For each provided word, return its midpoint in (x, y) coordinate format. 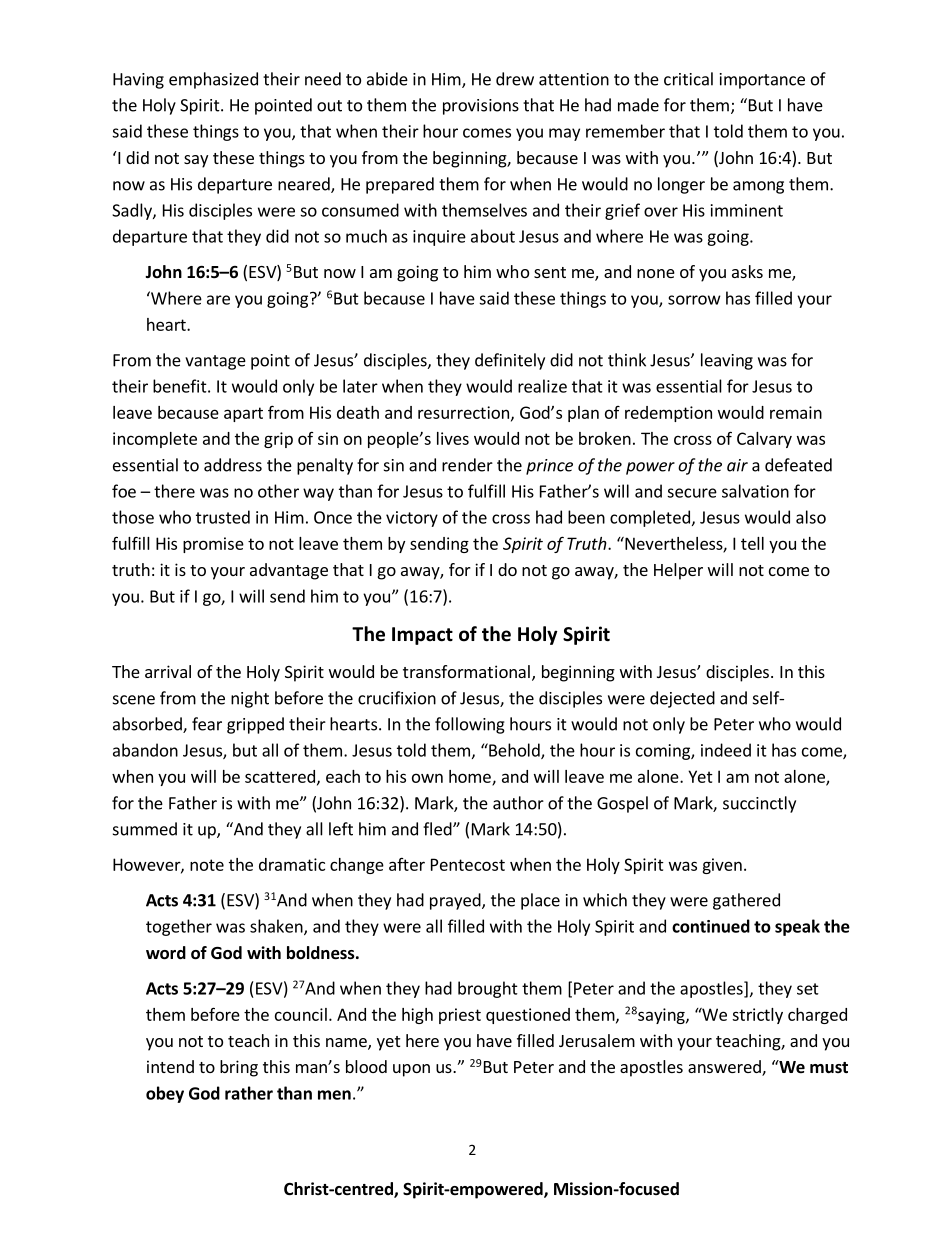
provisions (481, 107)
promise (213, 545)
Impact (422, 636)
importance (762, 81)
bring (239, 1068)
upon (411, 1070)
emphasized (213, 80)
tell (752, 543)
